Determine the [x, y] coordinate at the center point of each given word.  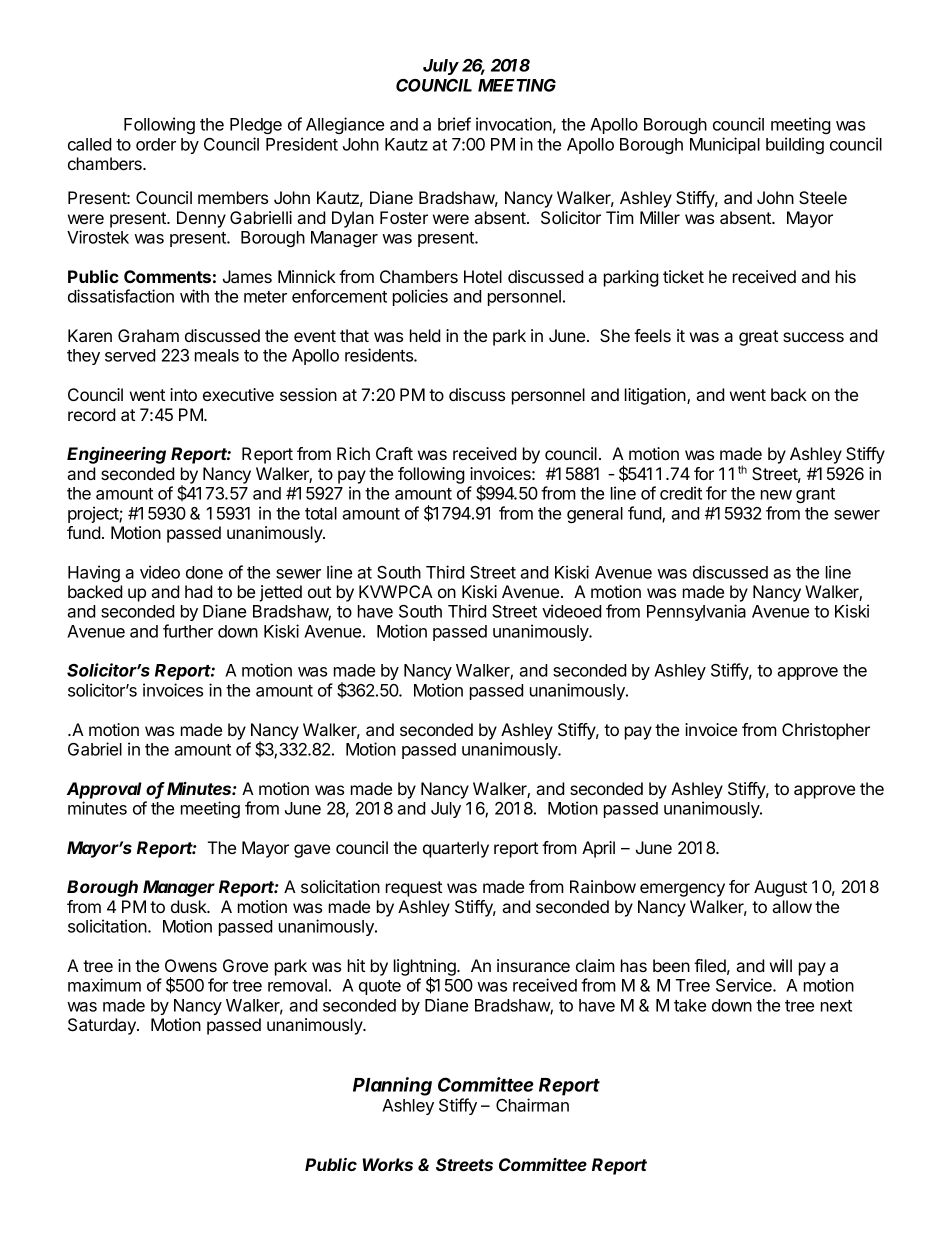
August [780, 888]
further [188, 631]
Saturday [103, 1026]
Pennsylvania [696, 612]
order [156, 144]
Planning [392, 1086]
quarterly [456, 849]
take [690, 1005]
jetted [280, 593]
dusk [190, 906]
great [758, 338]
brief [454, 124]
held [425, 335]
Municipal [725, 145]
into [183, 394]
